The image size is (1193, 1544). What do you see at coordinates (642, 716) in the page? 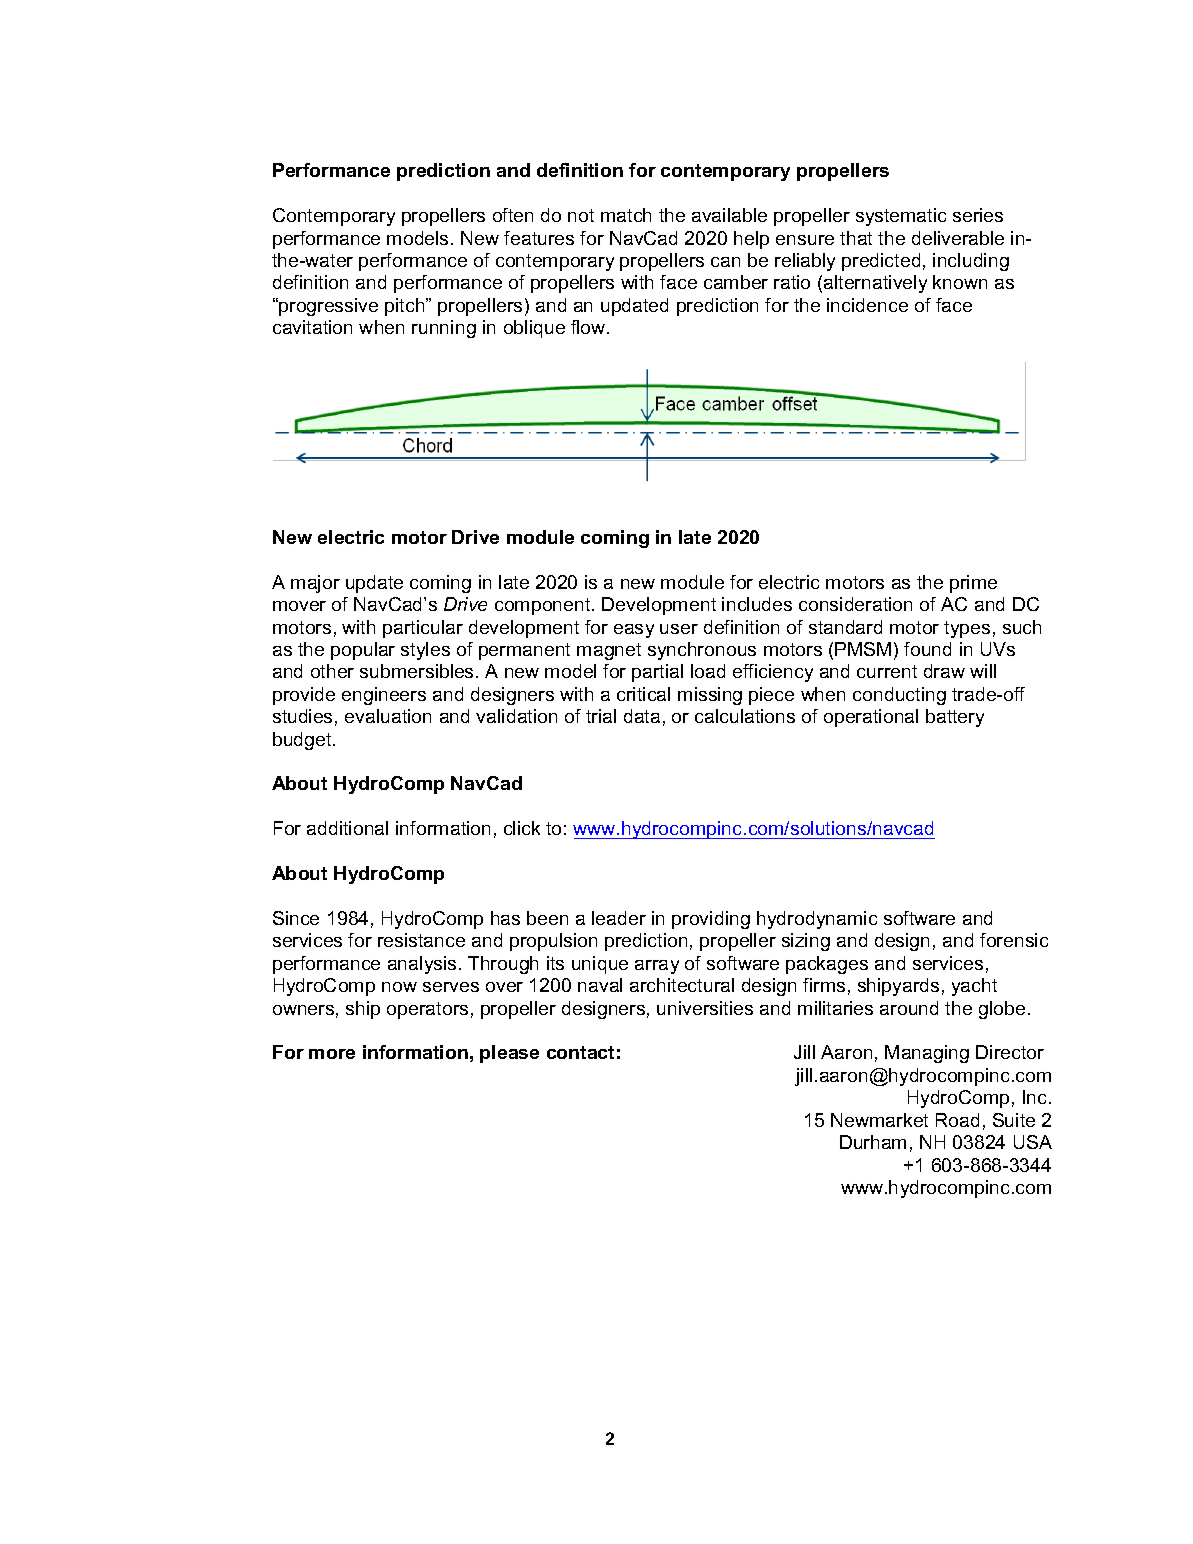
I see `data` at bounding box center [642, 716].
